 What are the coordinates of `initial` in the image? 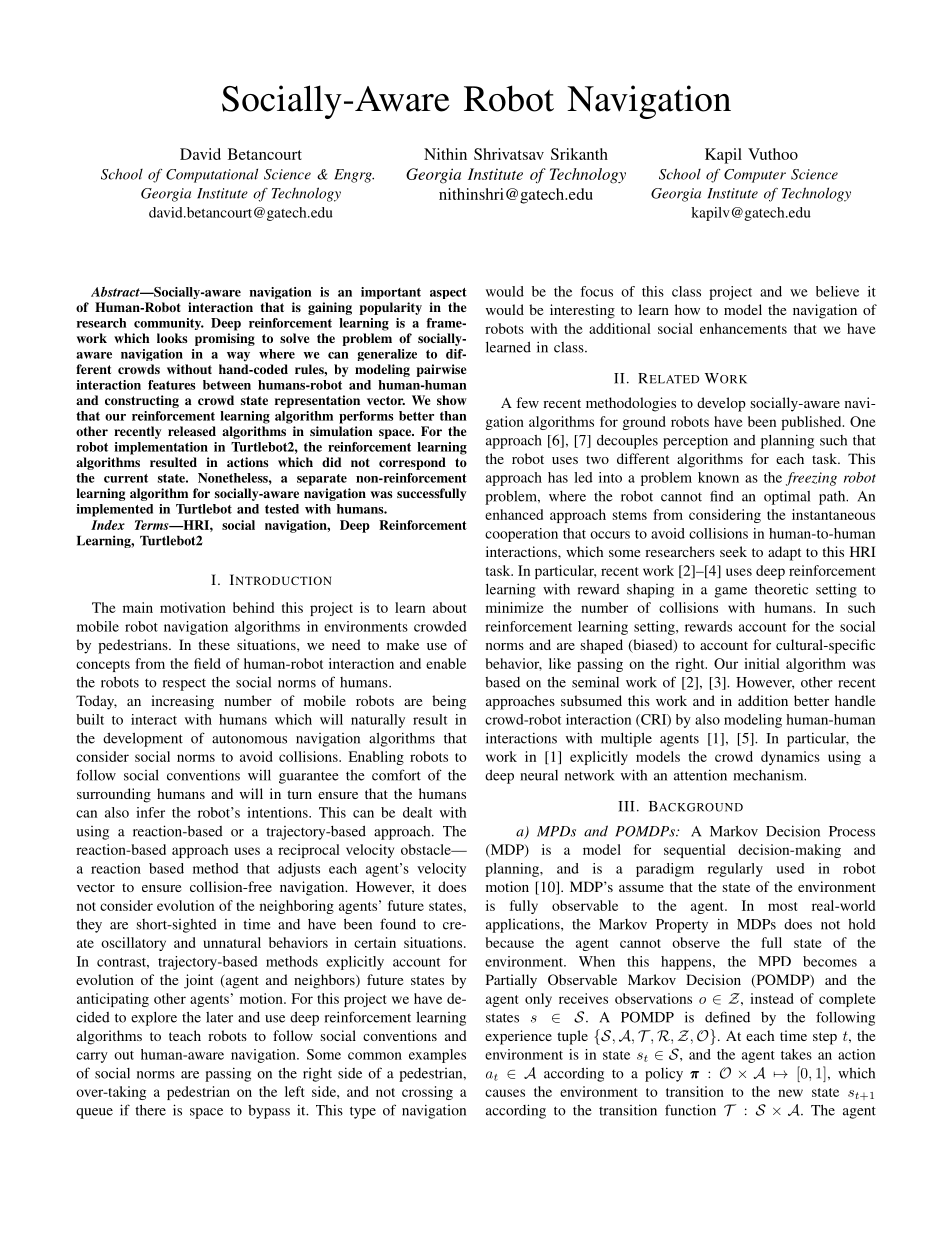 It's located at (762, 663).
